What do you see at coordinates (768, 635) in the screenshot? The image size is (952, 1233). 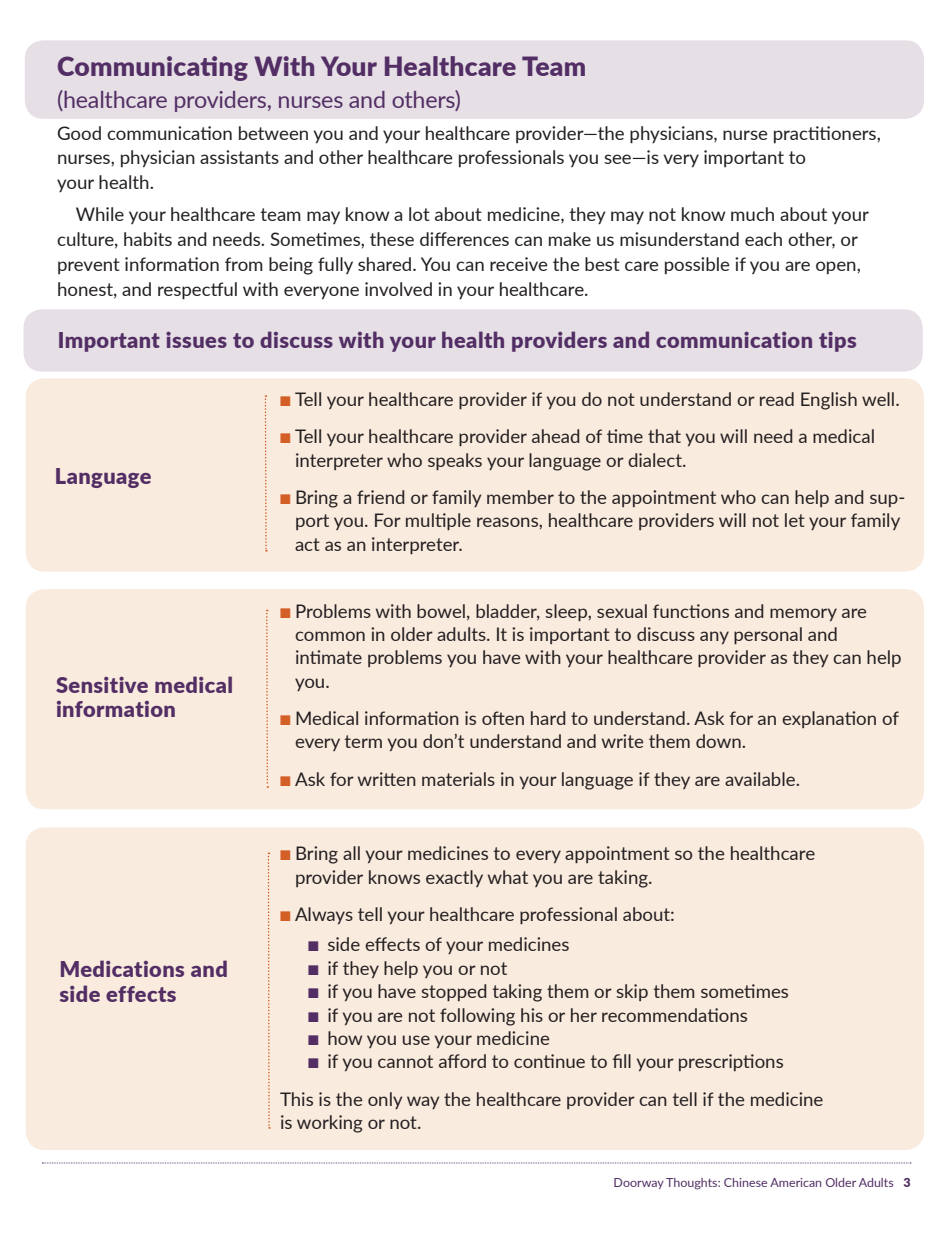 I see `personal` at bounding box center [768, 635].
